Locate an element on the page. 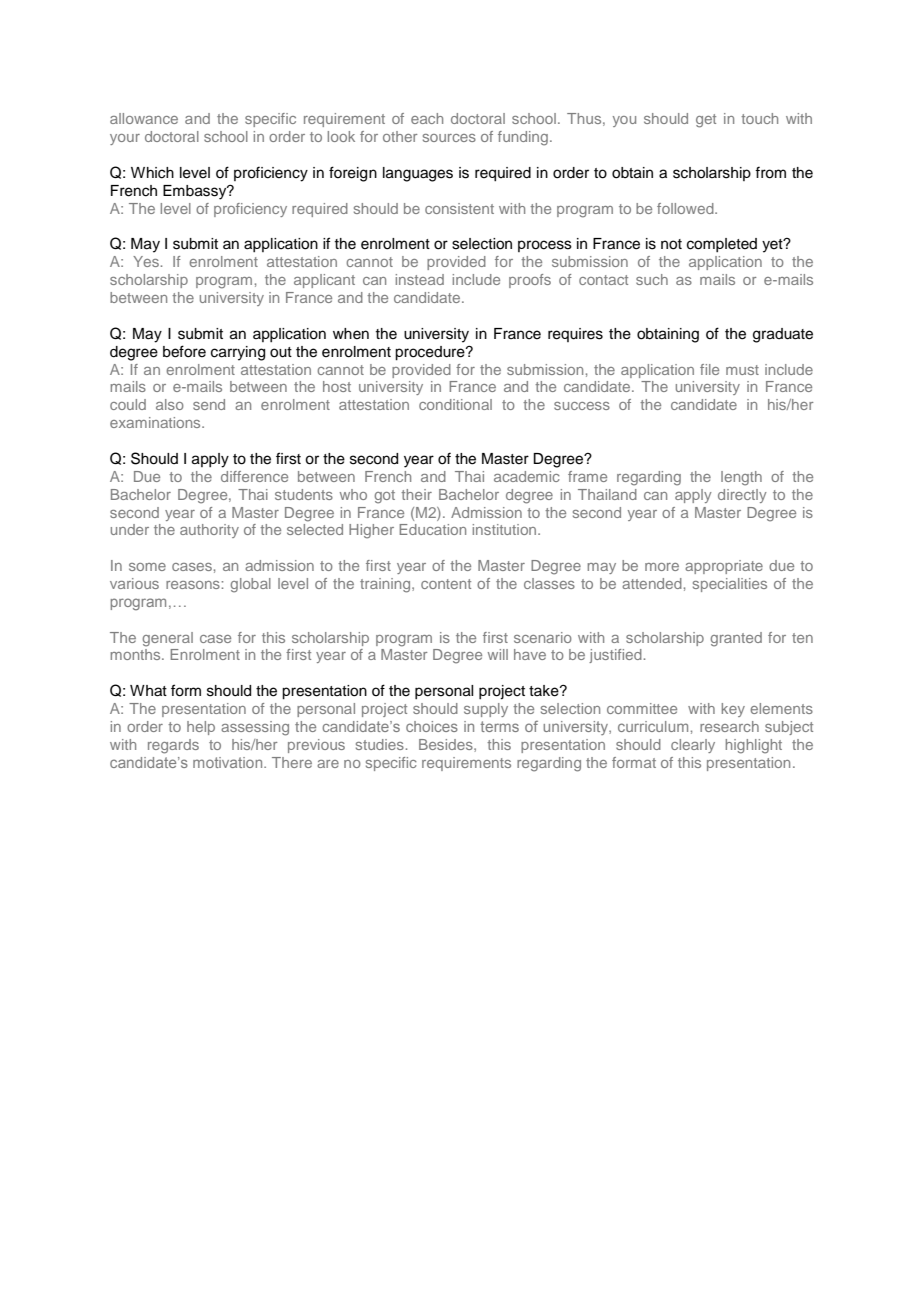  get is located at coordinates (706, 121).
